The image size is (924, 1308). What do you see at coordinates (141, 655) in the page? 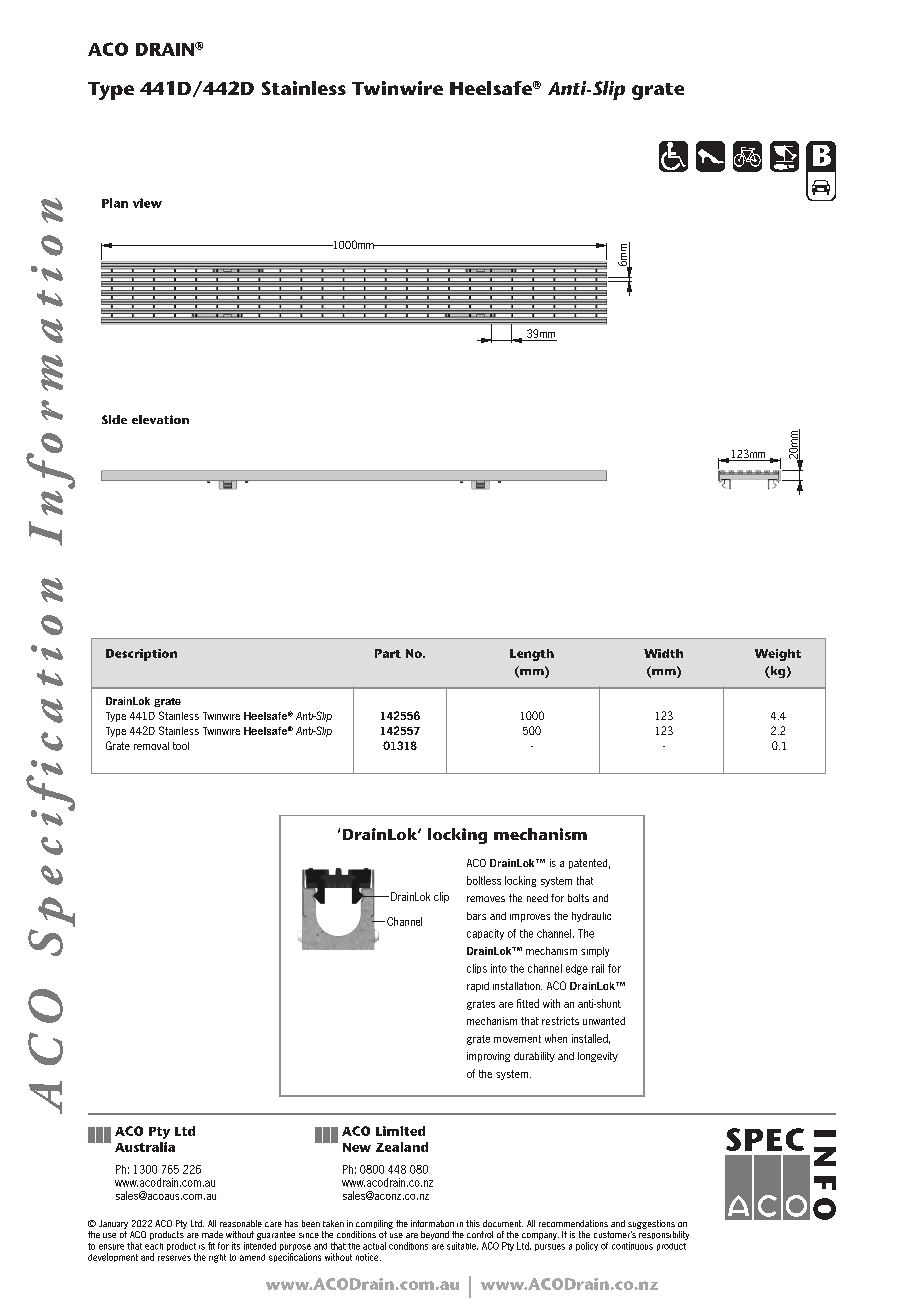
I see `Description` at bounding box center [141, 655].
